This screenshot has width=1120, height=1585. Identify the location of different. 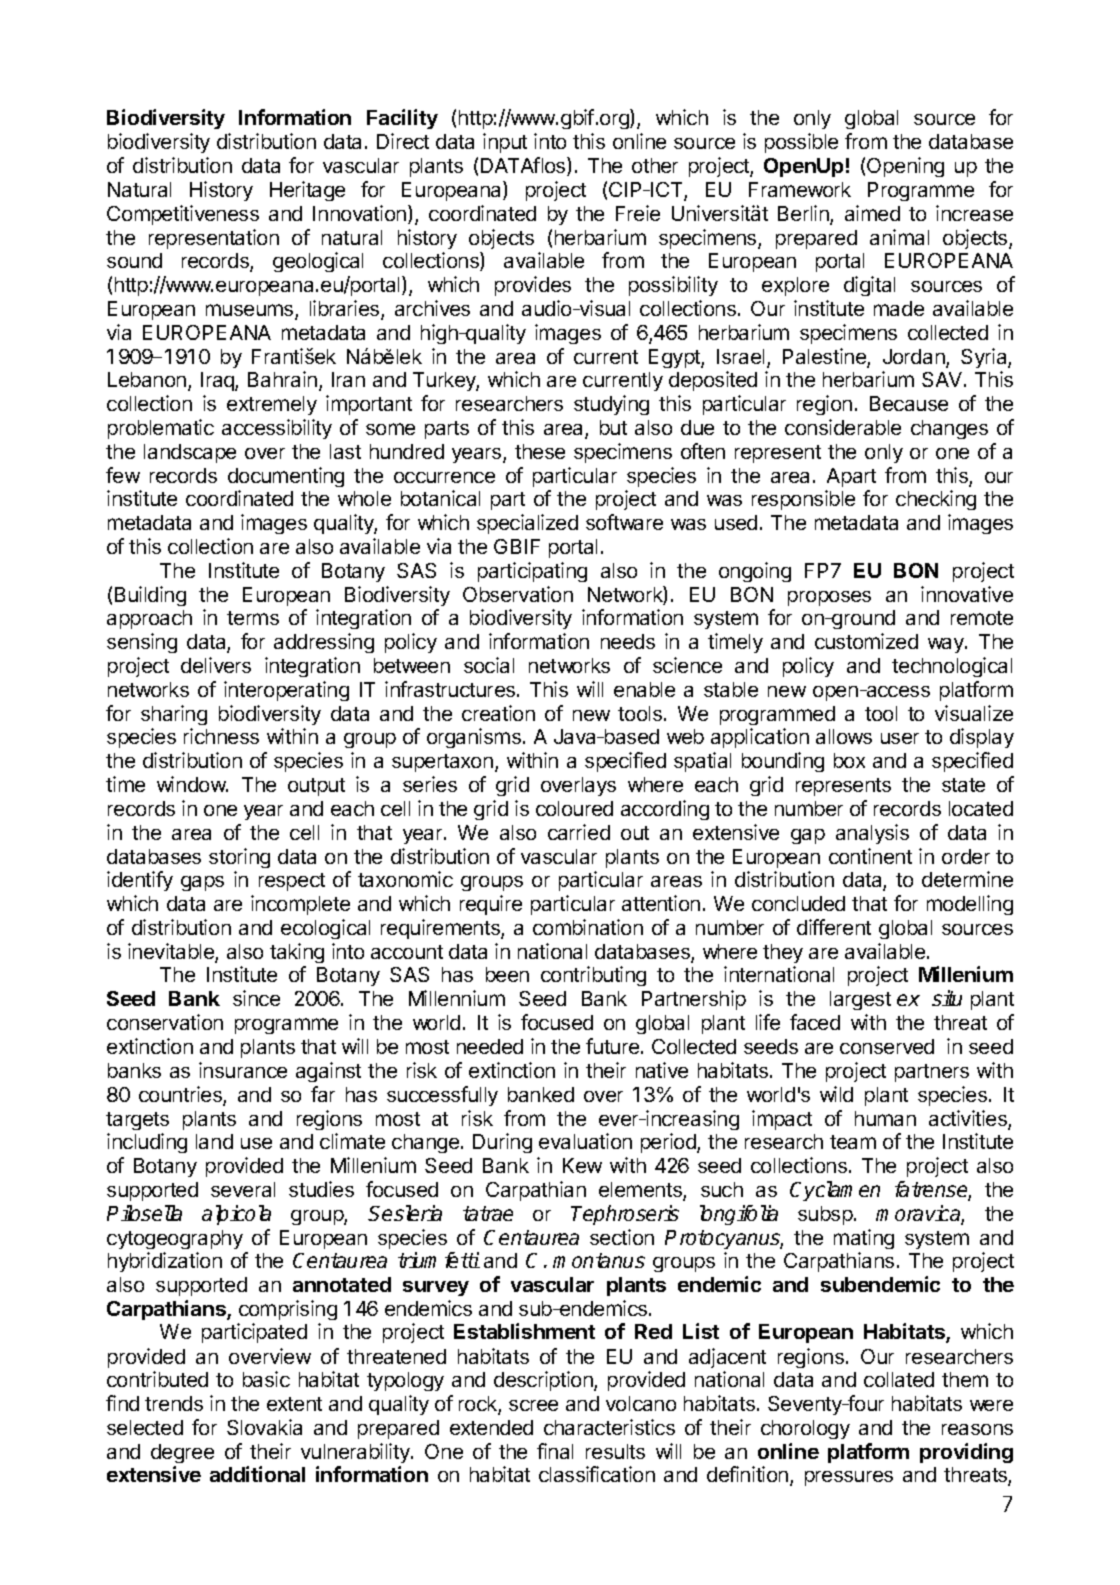
(834, 927).
